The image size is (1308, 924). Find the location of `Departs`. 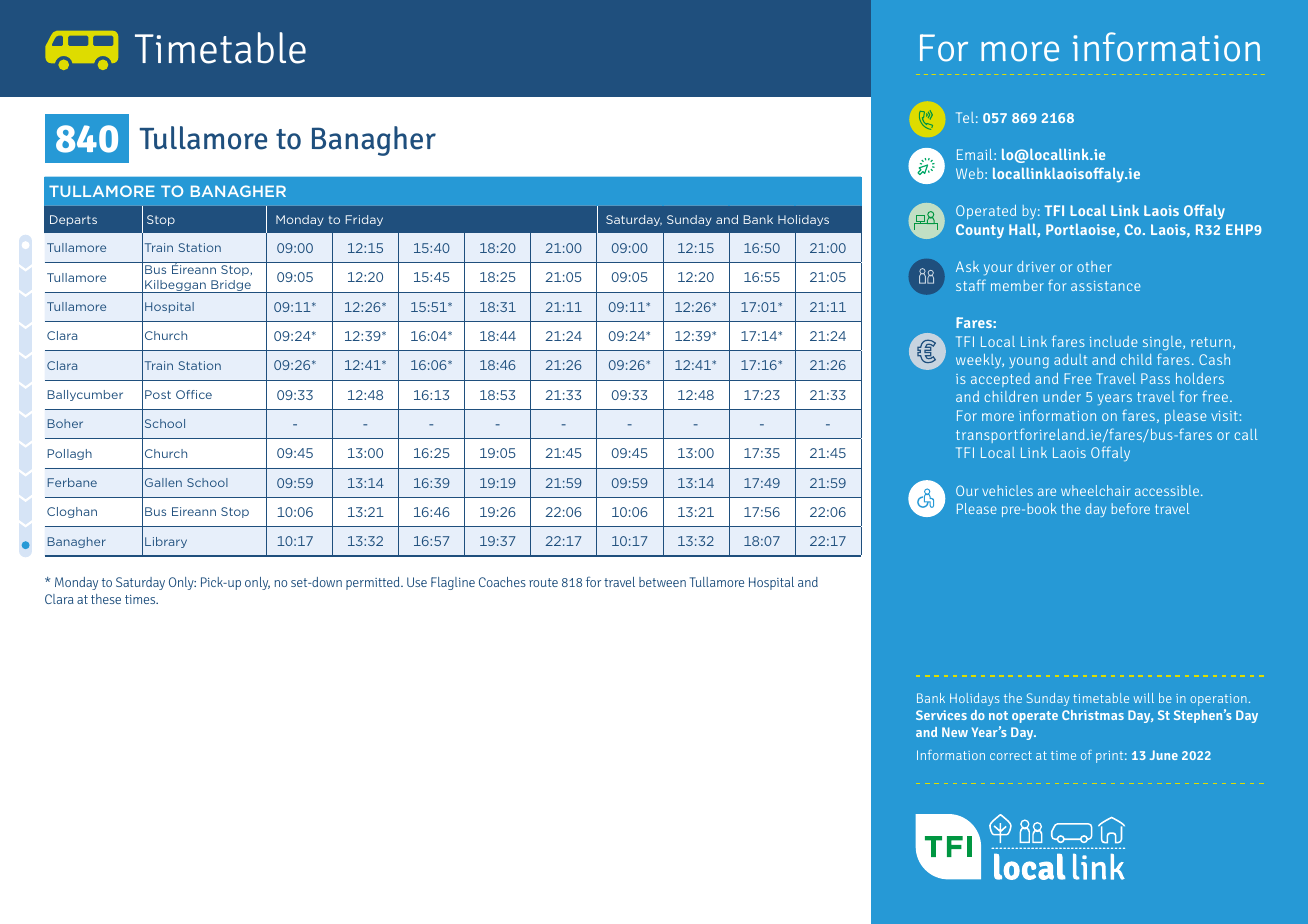

Departs is located at coordinates (73, 220).
